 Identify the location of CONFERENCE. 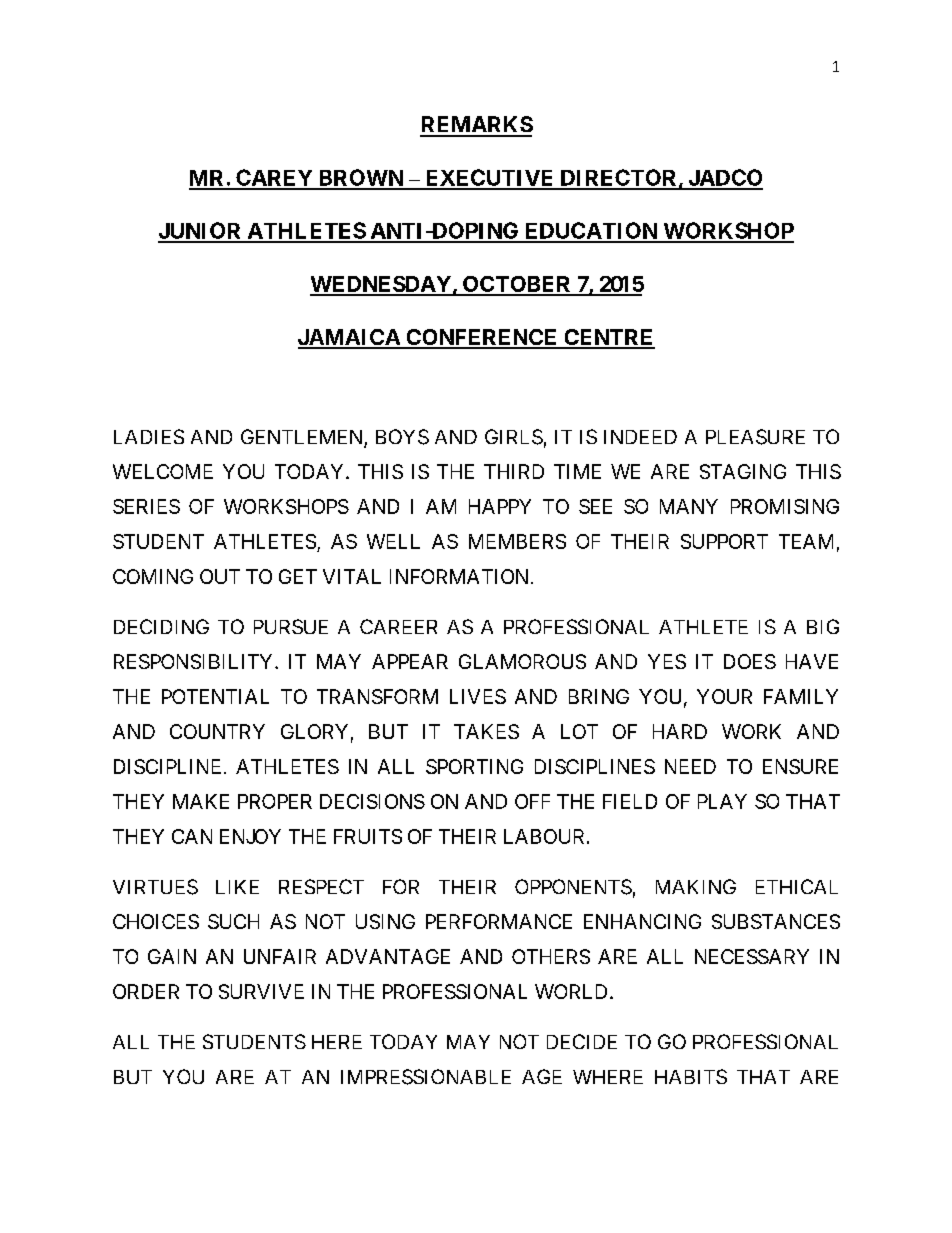
(482, 338).
